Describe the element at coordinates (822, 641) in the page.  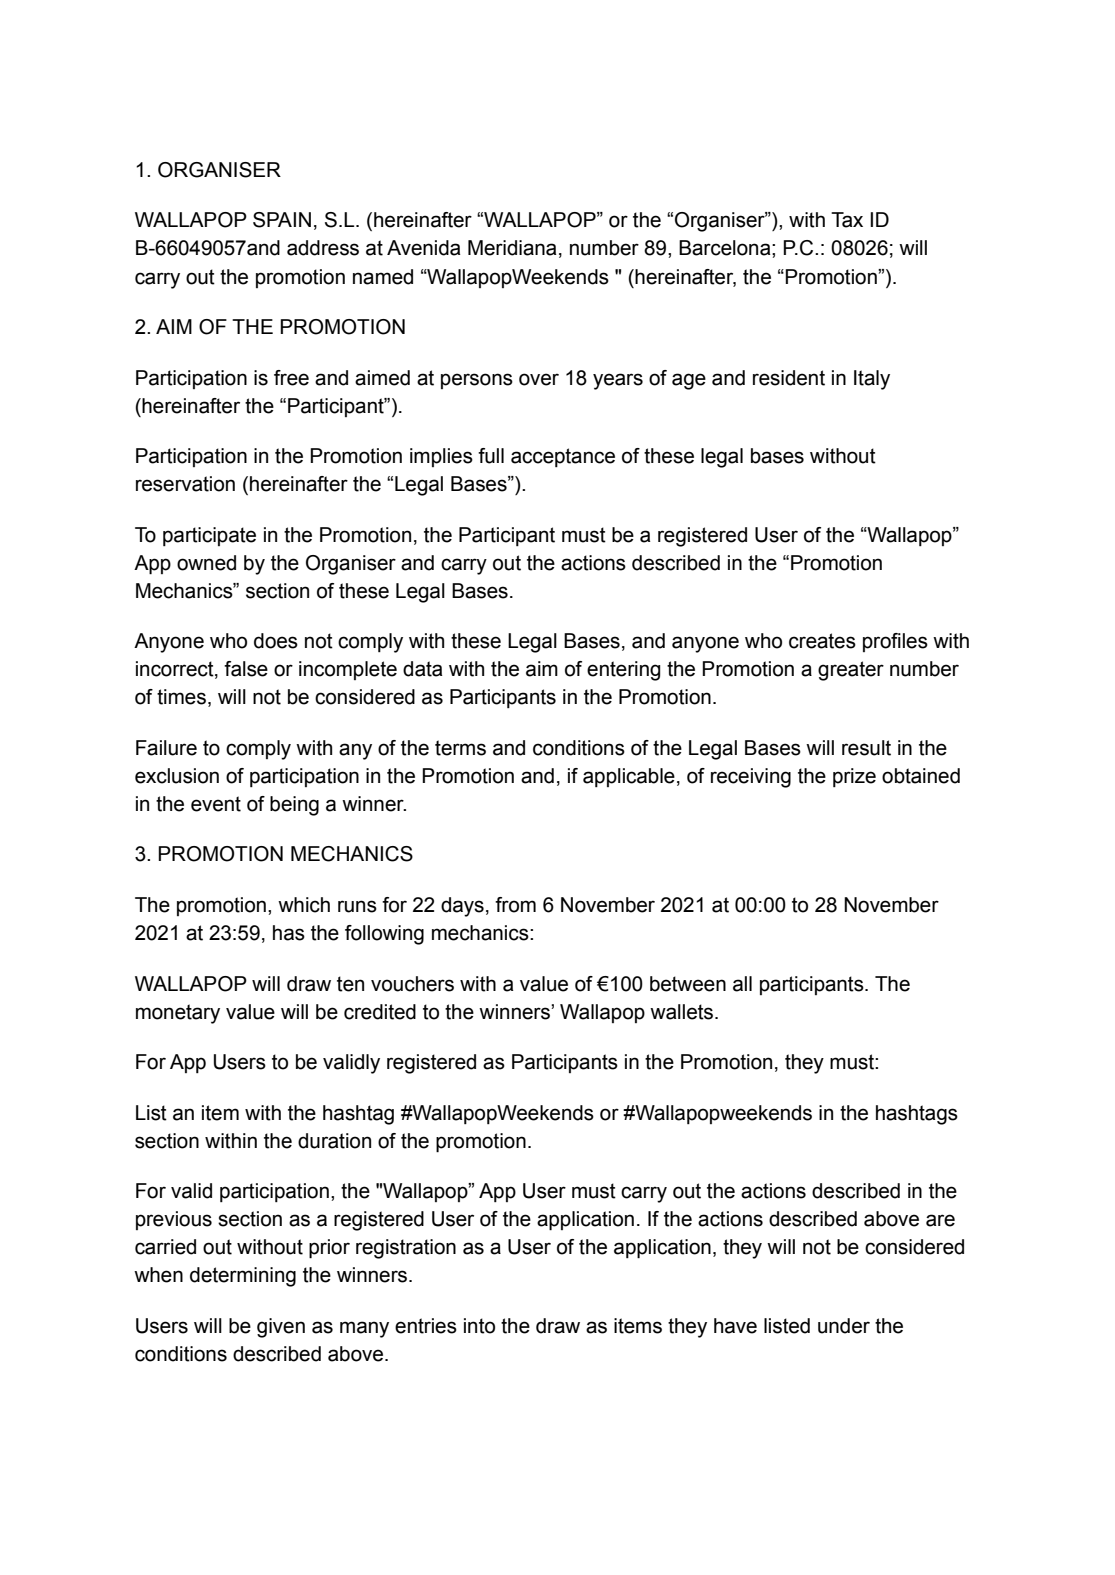
I see `creates` at that location.
